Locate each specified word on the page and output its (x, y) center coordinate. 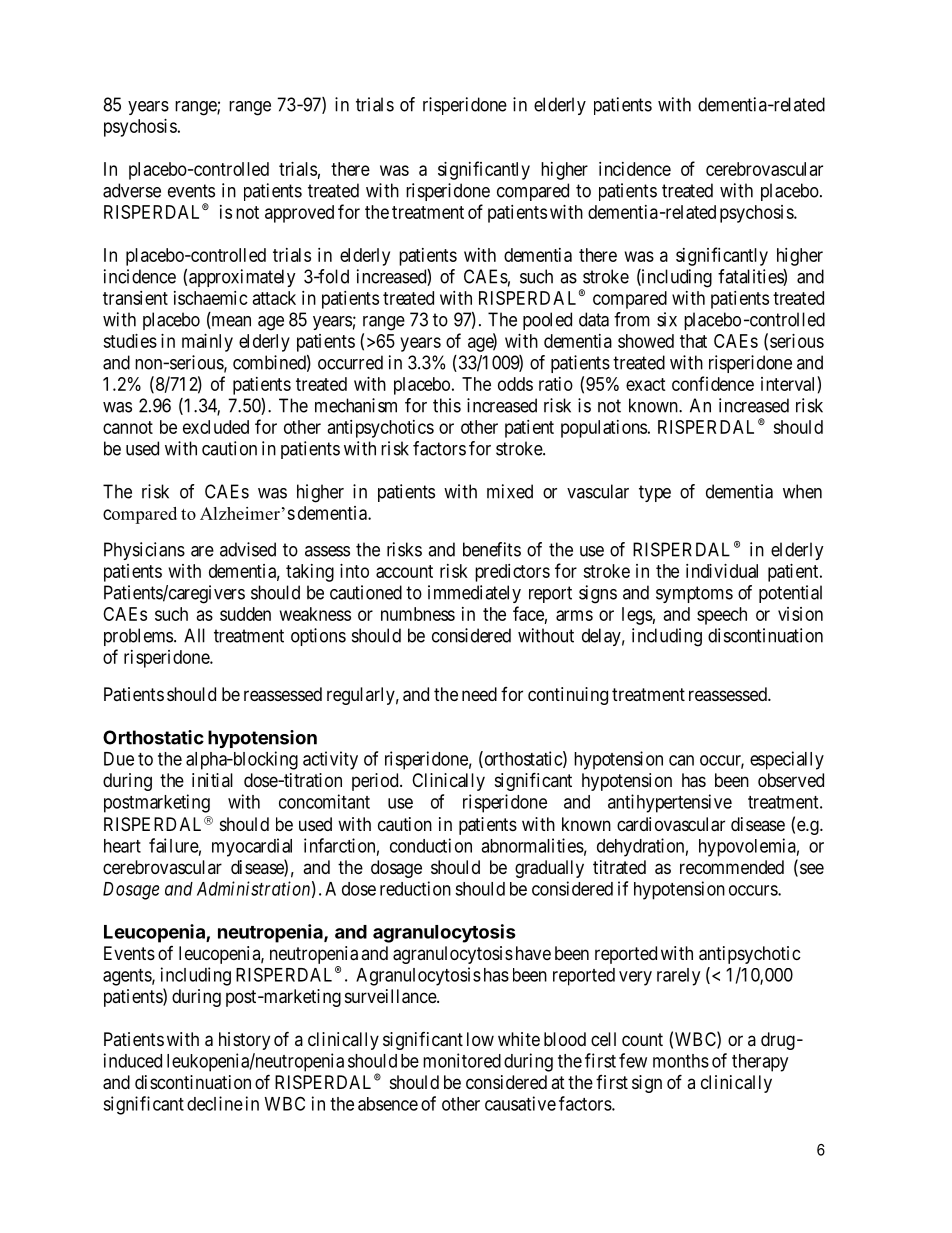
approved (299, 214)
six (667, 319)
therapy (760, 1063)
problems (138, 637)
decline (215, 1103)
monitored (462, 1060)
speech (722, 616)
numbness (418, 614)
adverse (132, 190)
